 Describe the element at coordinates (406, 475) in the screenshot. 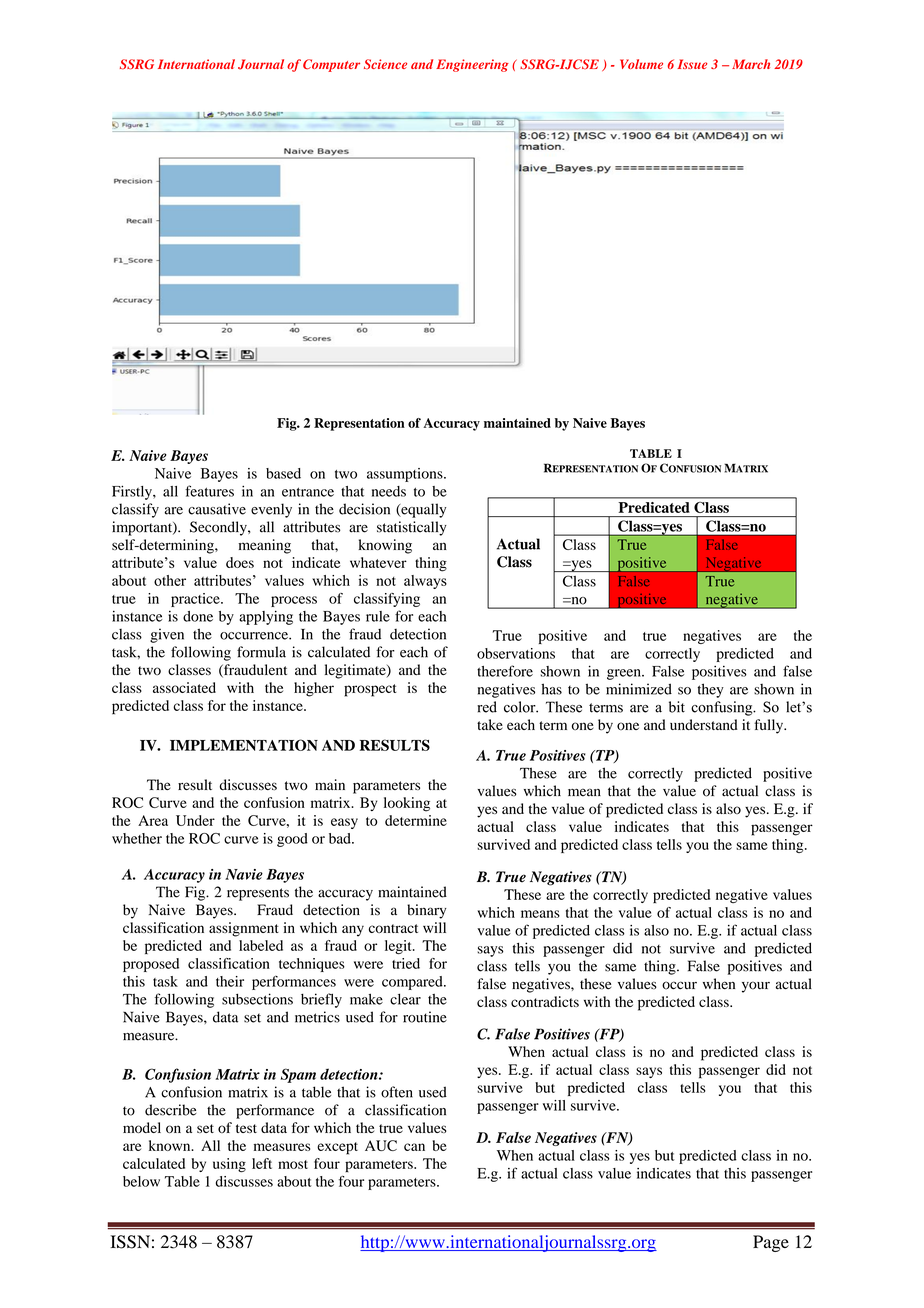

I see `assumptions` at that location.
